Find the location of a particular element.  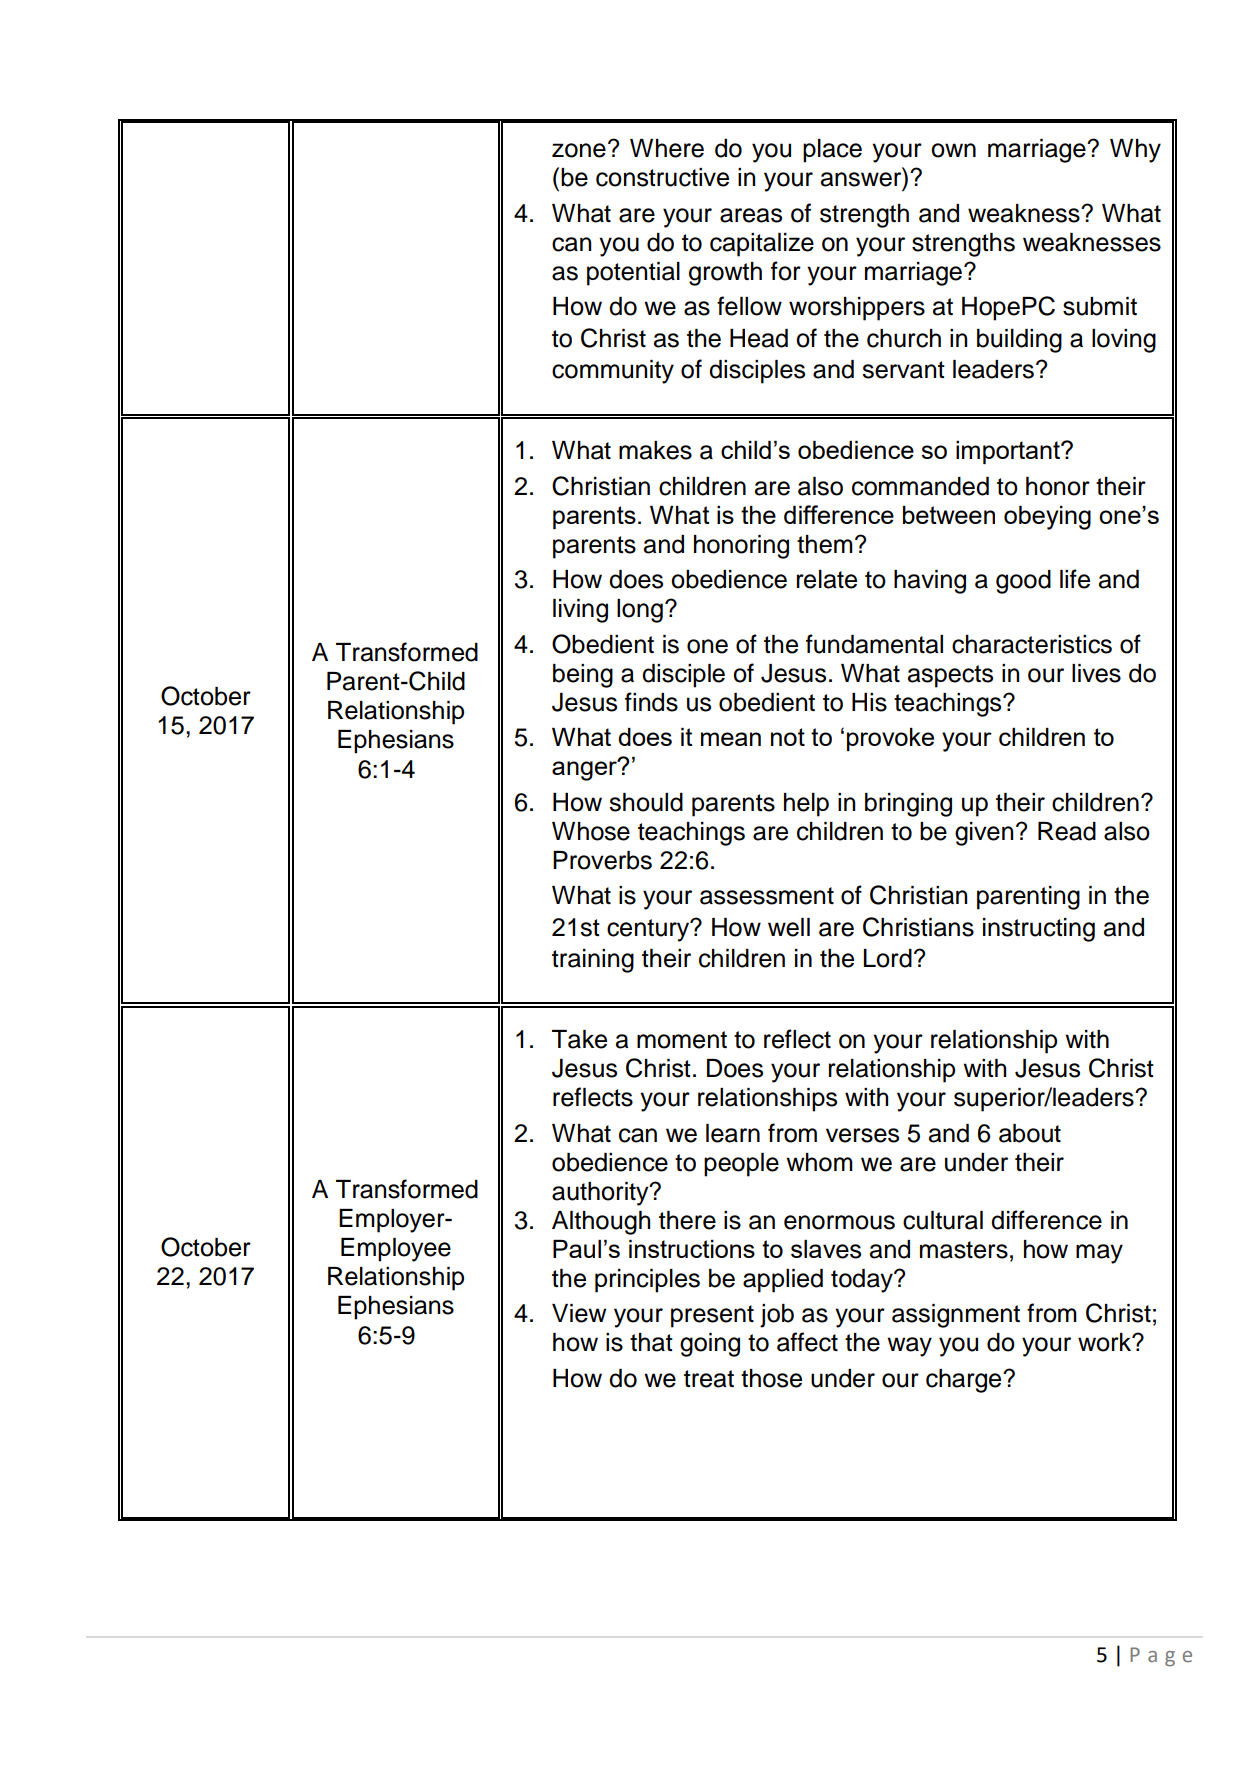

provoke is located at coordinates (890, 739).
